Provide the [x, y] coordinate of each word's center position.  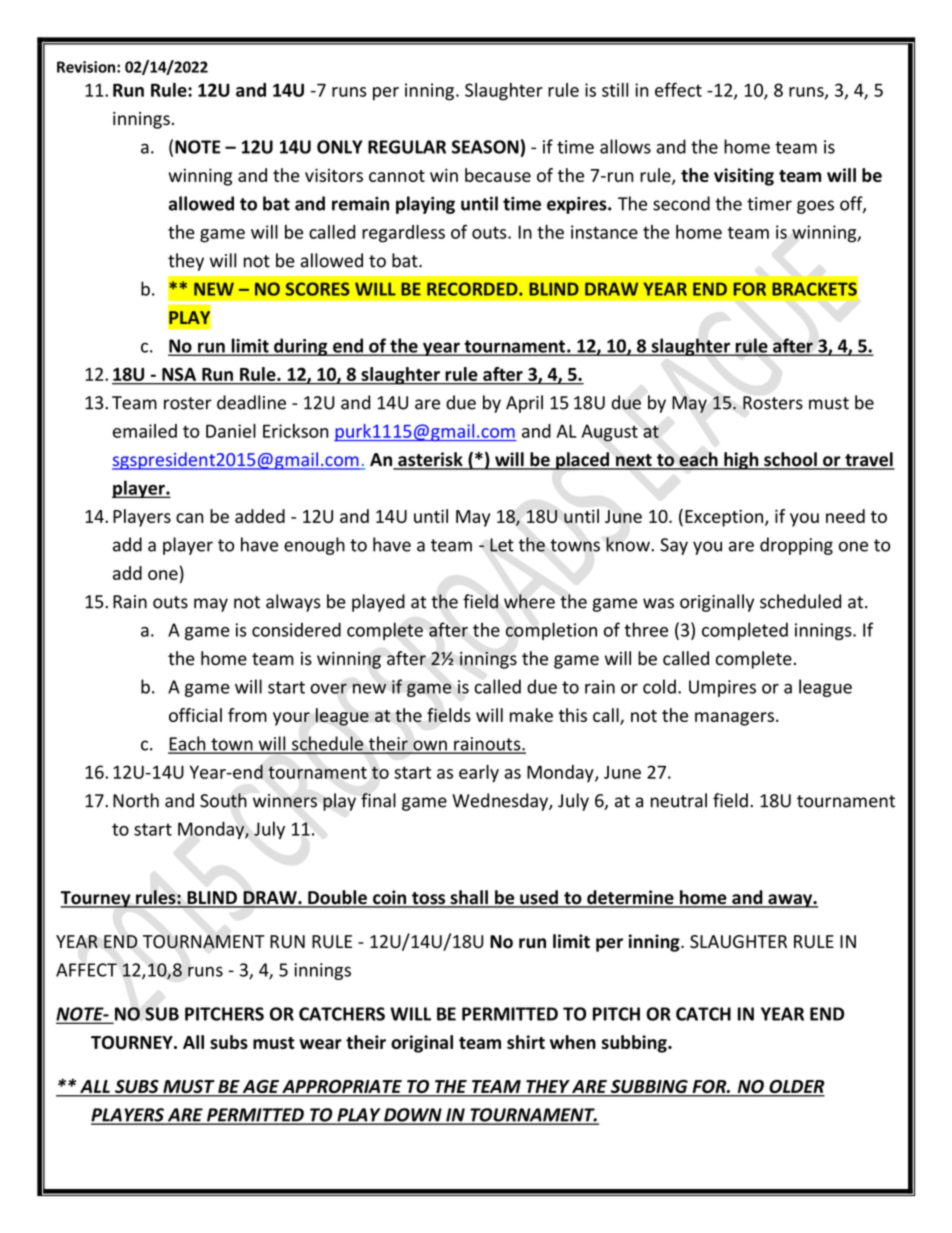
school [790, 460]
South [223, 800]
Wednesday [501, 802]
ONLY [340, 147]
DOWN [413, 1116]
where [529, 601]
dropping [796, 546]
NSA [179, 374]
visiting [744, 177]
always [293, 603]
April [524, 404]
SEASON [485, 147]
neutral [679, 800]
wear [321, 1044]
